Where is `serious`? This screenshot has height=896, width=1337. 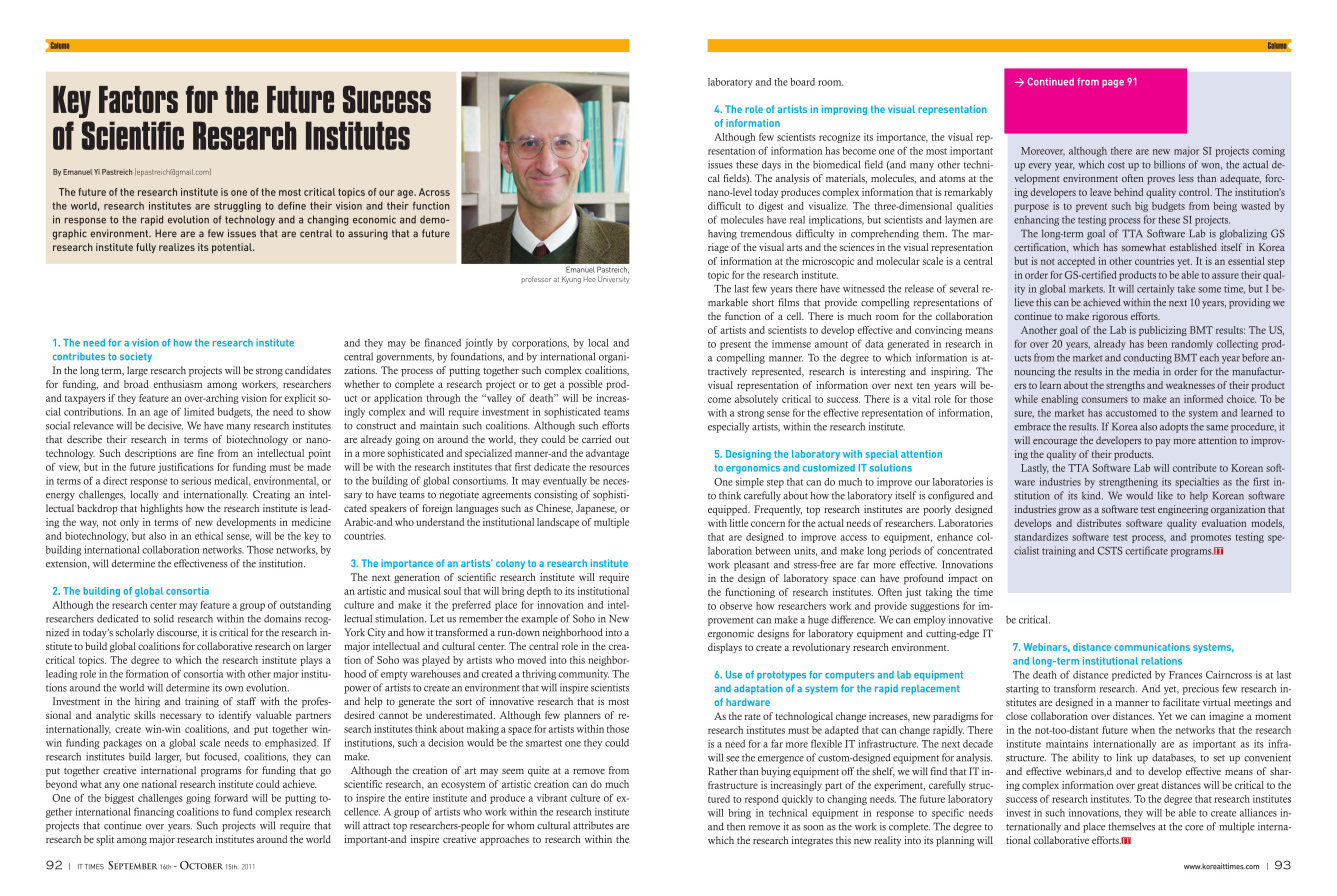 serious is located at coordinates (196, 481).
